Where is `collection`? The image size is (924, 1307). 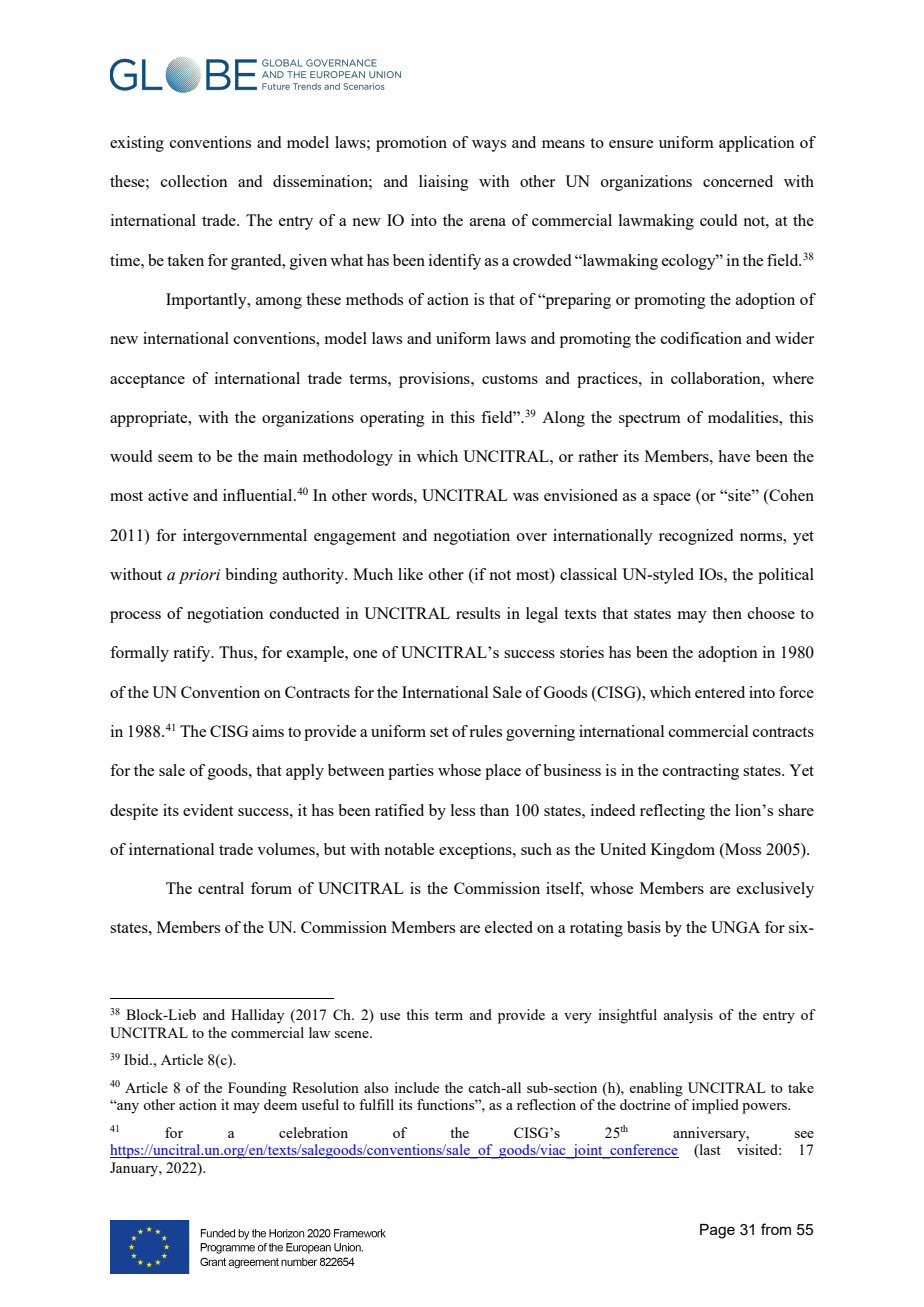 collection is located at coordinates (194, 181).
